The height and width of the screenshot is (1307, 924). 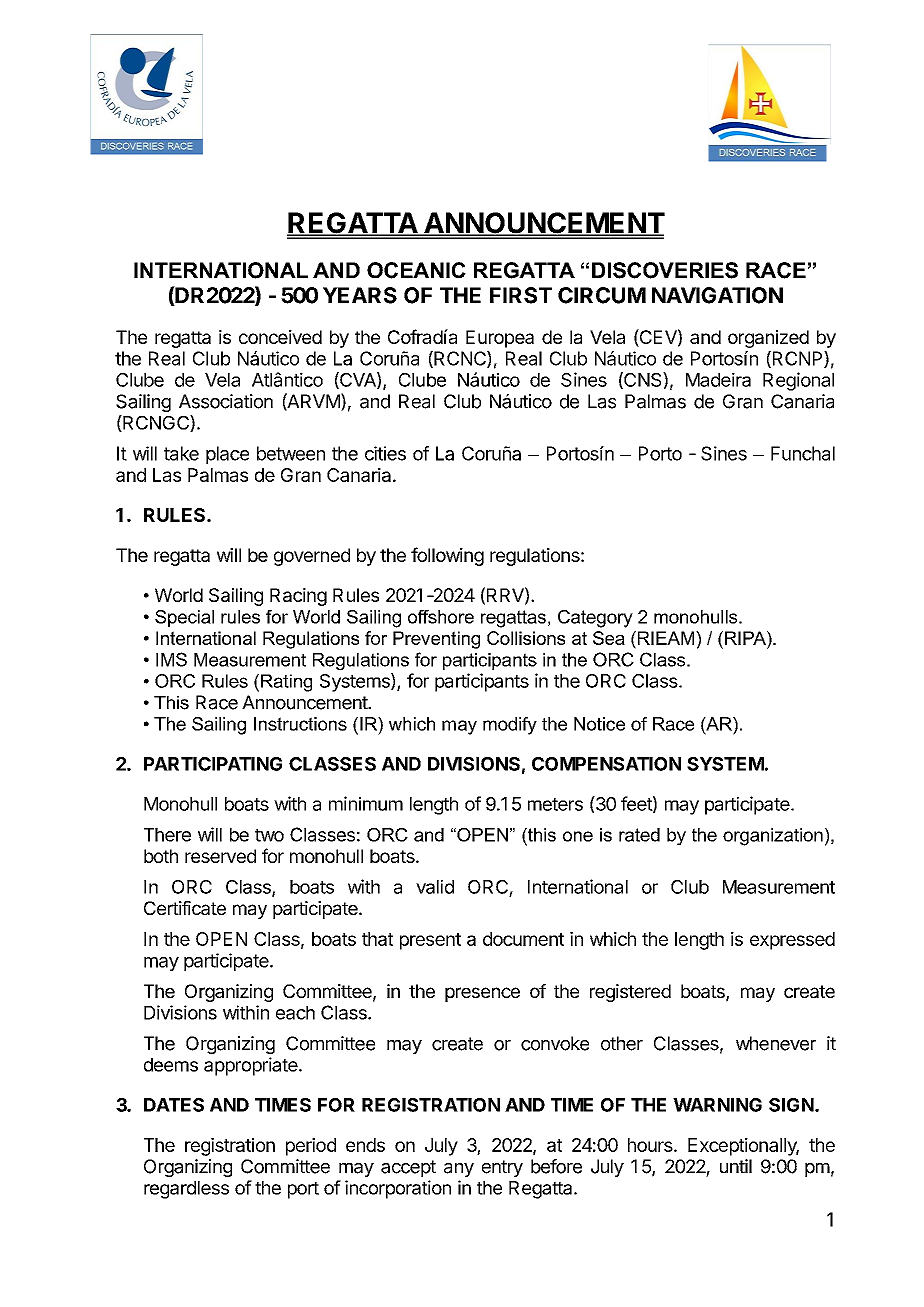 I want to click on any, so click(x=459, y=1170).
